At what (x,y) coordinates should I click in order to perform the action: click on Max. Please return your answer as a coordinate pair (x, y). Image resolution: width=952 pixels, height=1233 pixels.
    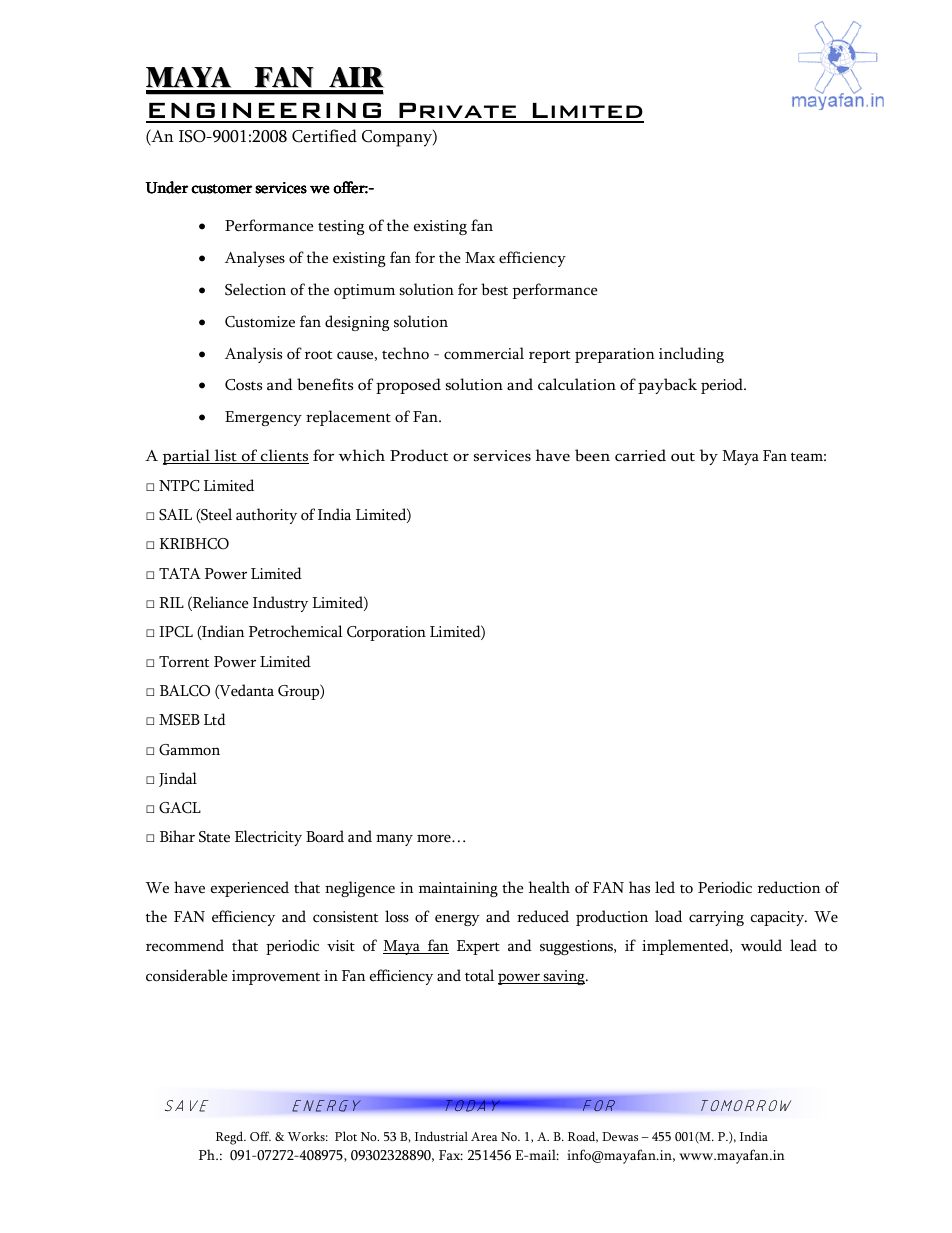
    Looking at the image, I should click on (480, 257).
